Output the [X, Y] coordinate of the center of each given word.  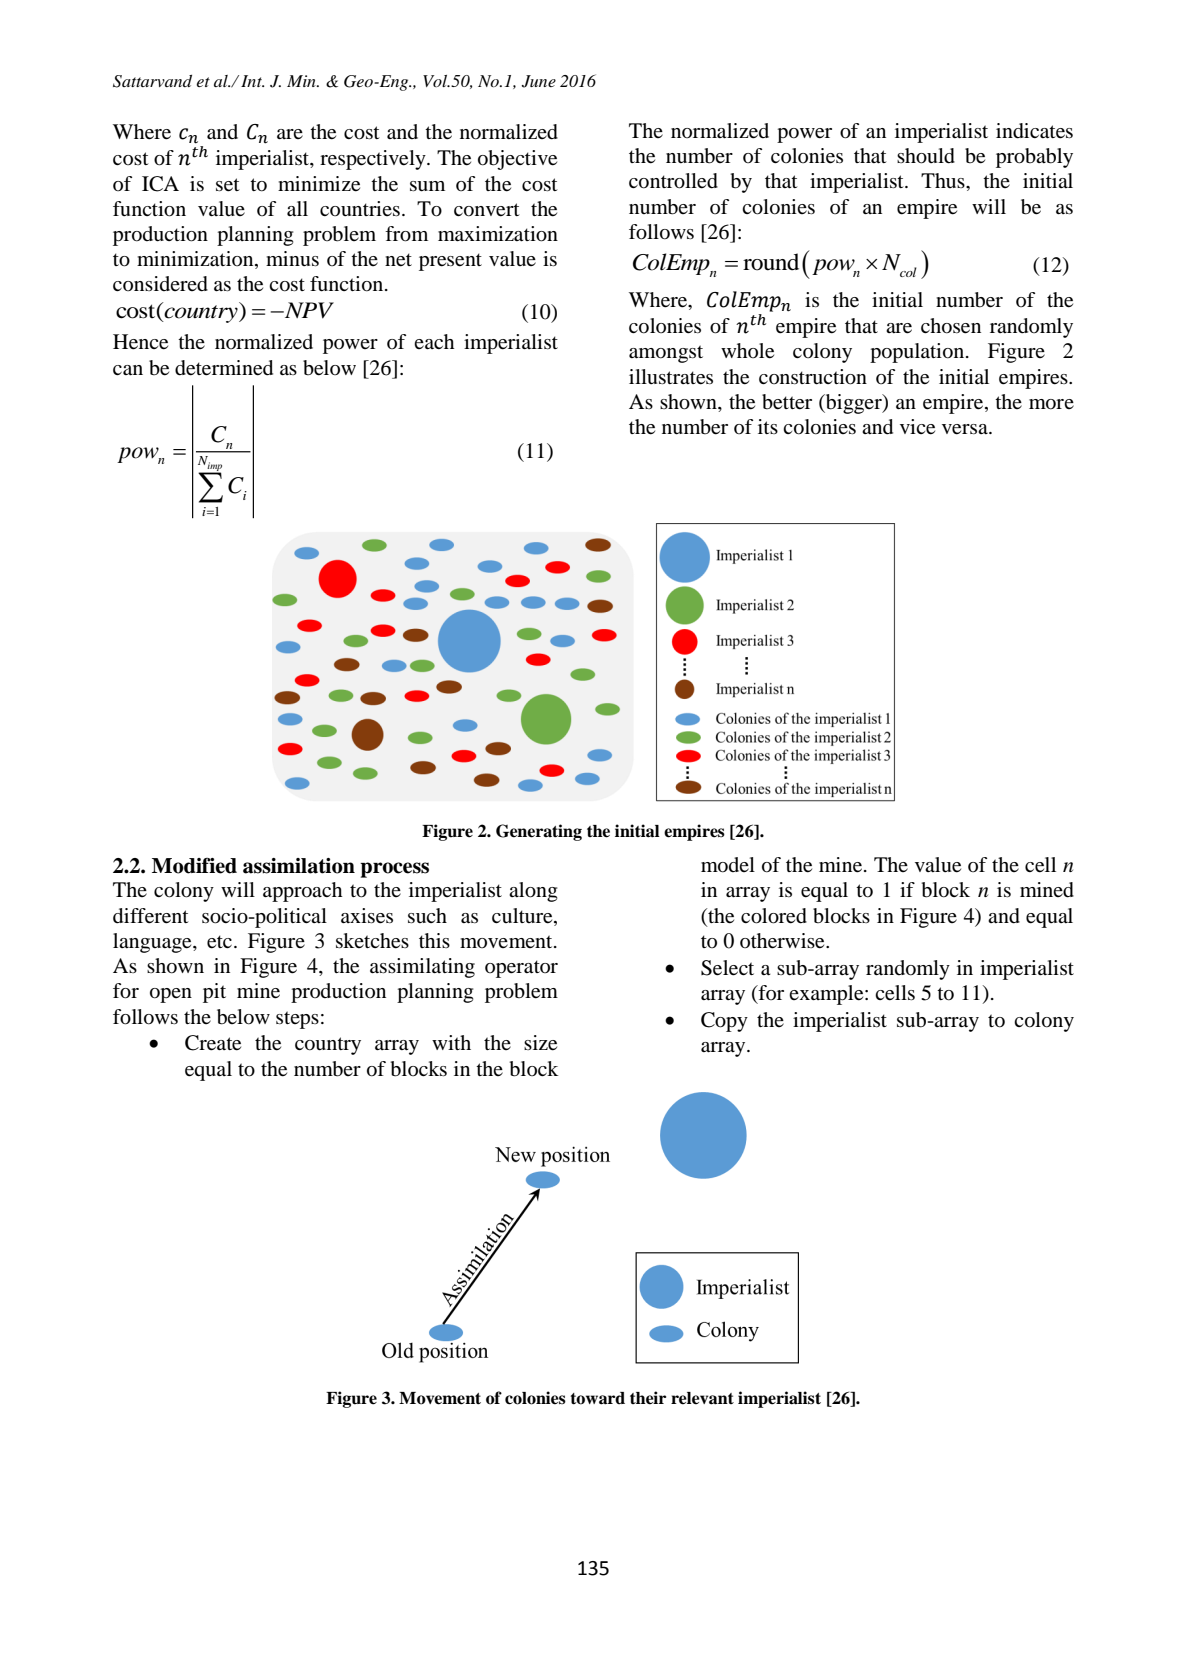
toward [597, 1398]
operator [521, 969]
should [926, 156]
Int [252, 81]
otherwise [783, 941]
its [768, 426]
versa [966, 429]
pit [214, 993]
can [128, 370]
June [539, 81]
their [648, 1398]
